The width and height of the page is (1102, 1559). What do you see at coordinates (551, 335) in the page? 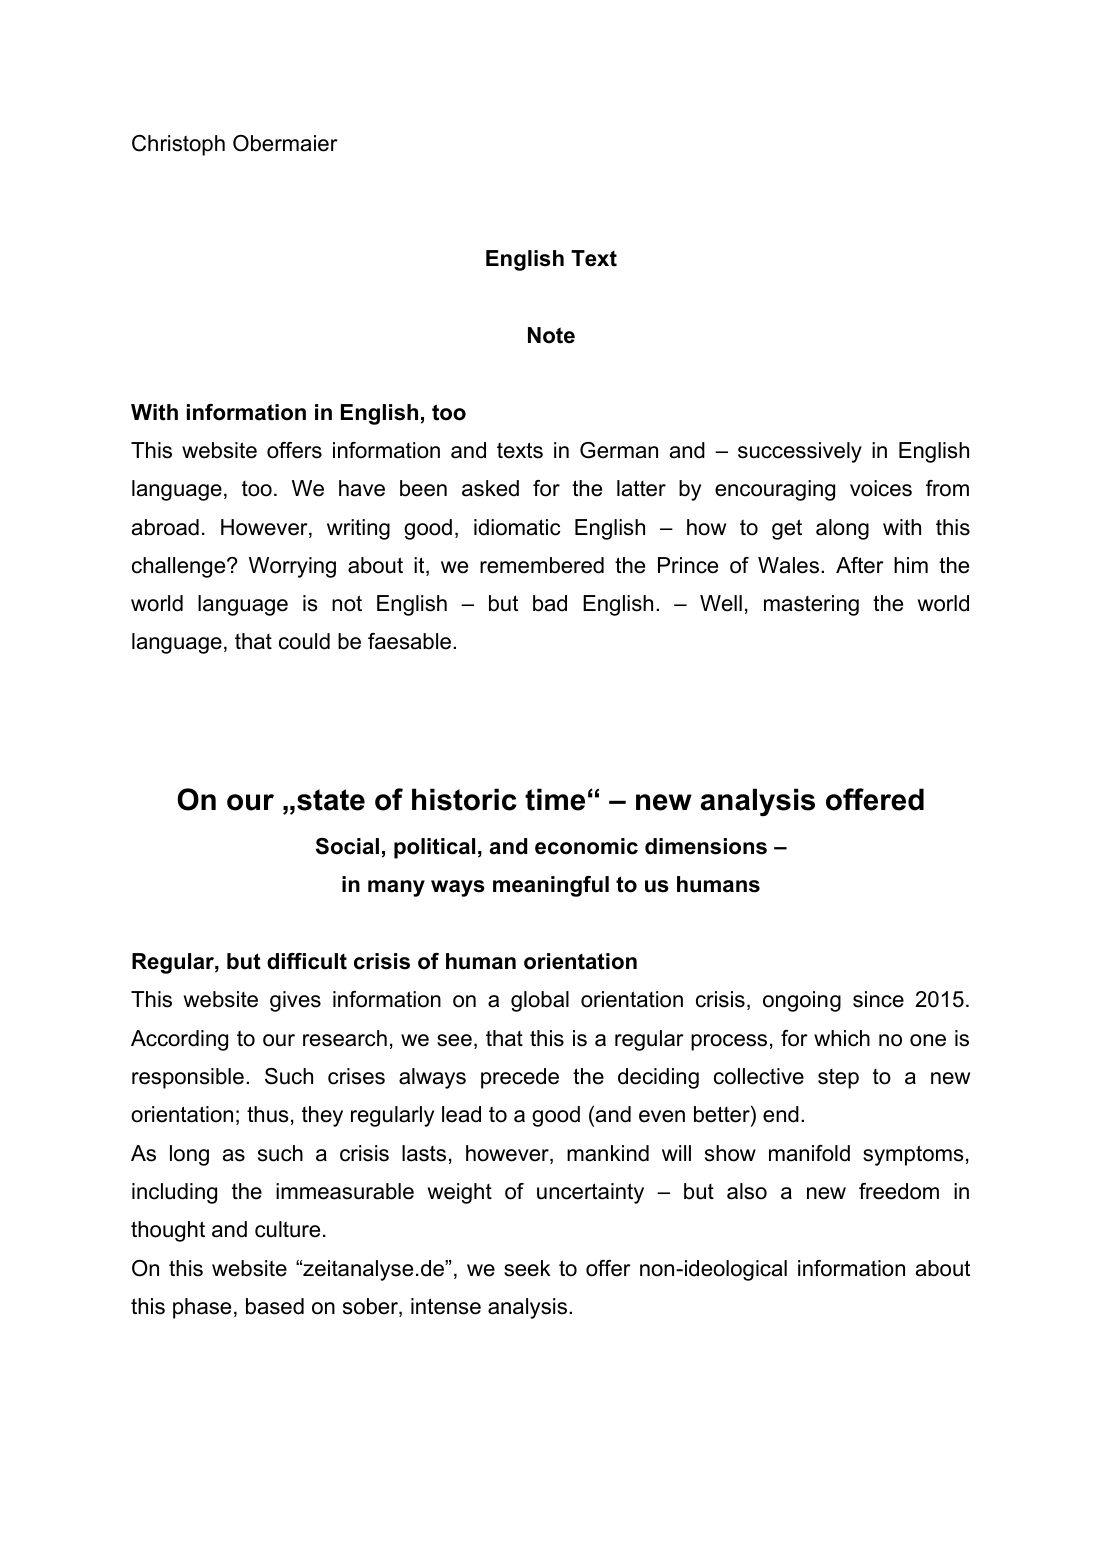
I see `Note` at bounding box center [551, 335].
